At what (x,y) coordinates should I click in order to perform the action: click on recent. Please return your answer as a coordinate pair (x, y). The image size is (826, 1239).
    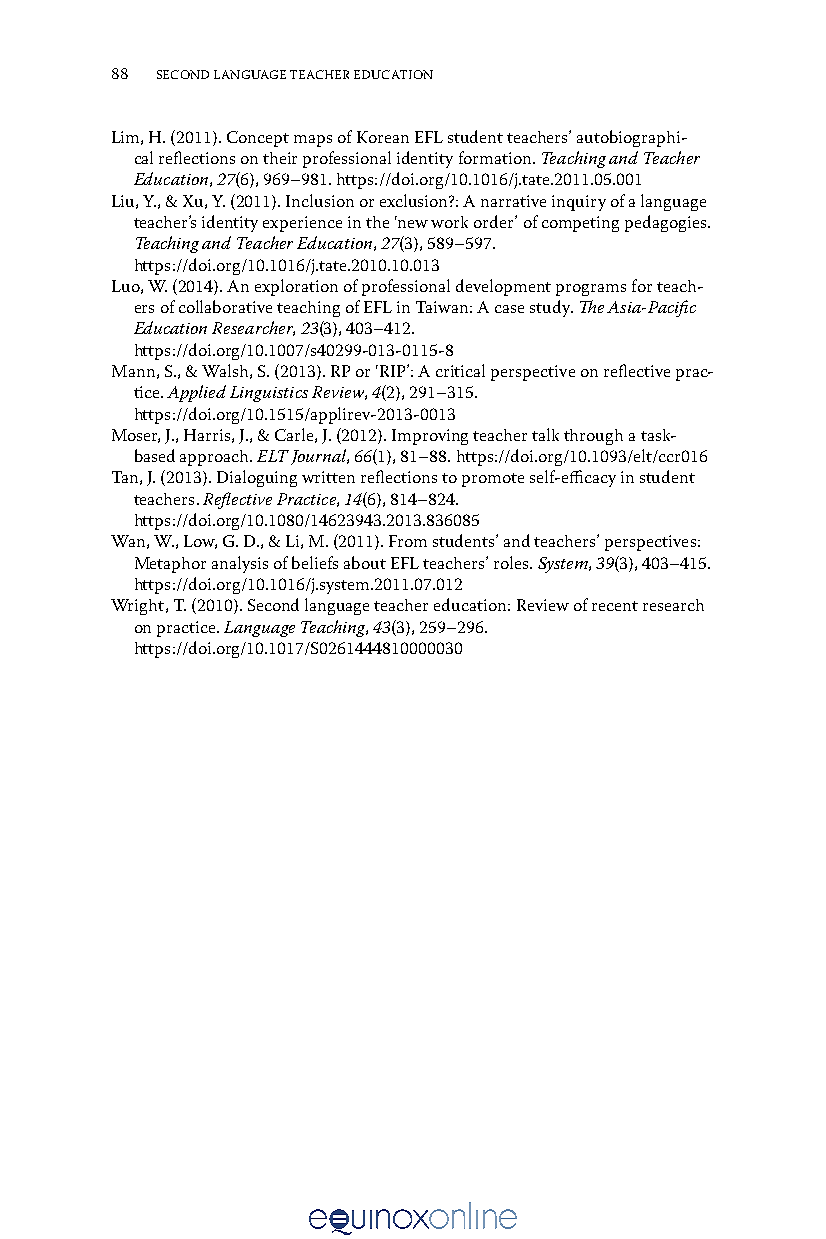
    Looking at the image, I should click on (615, 606).
